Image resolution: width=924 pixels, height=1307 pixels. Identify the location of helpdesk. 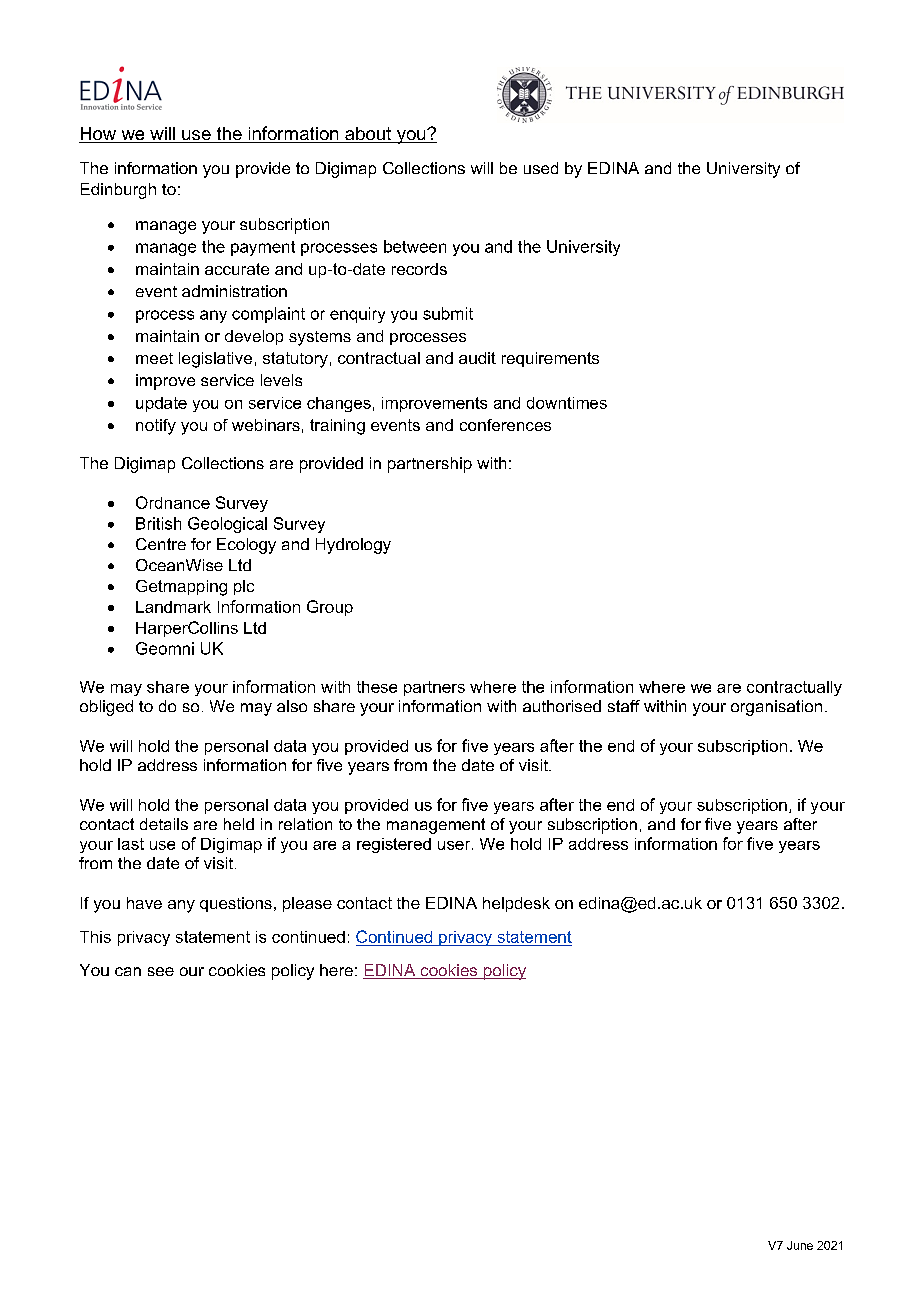
(516, 904).
